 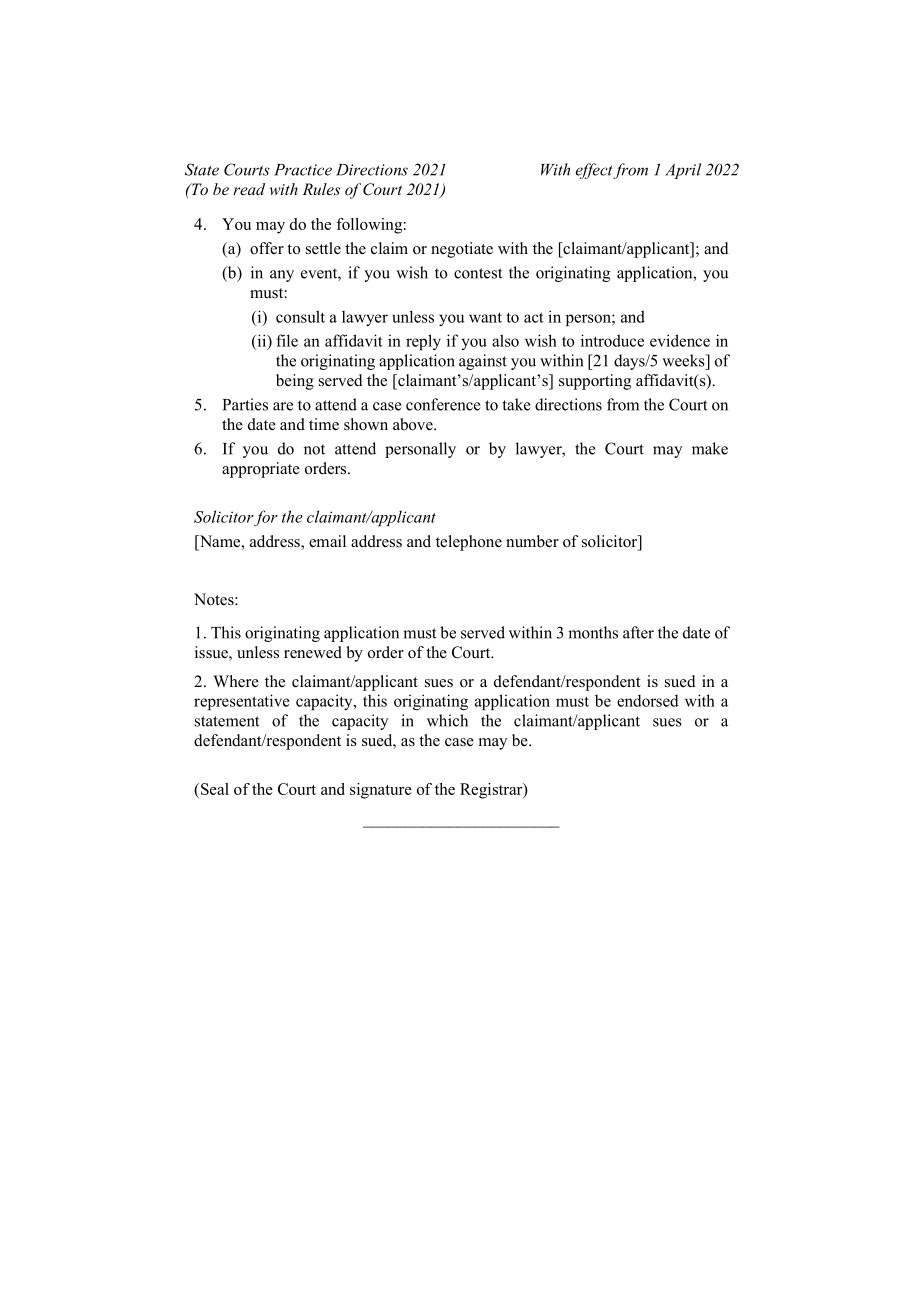 What do you see at coordinates (215, 789) in the screenshot?
I see `Seal` at bounding box center [215, 789].
